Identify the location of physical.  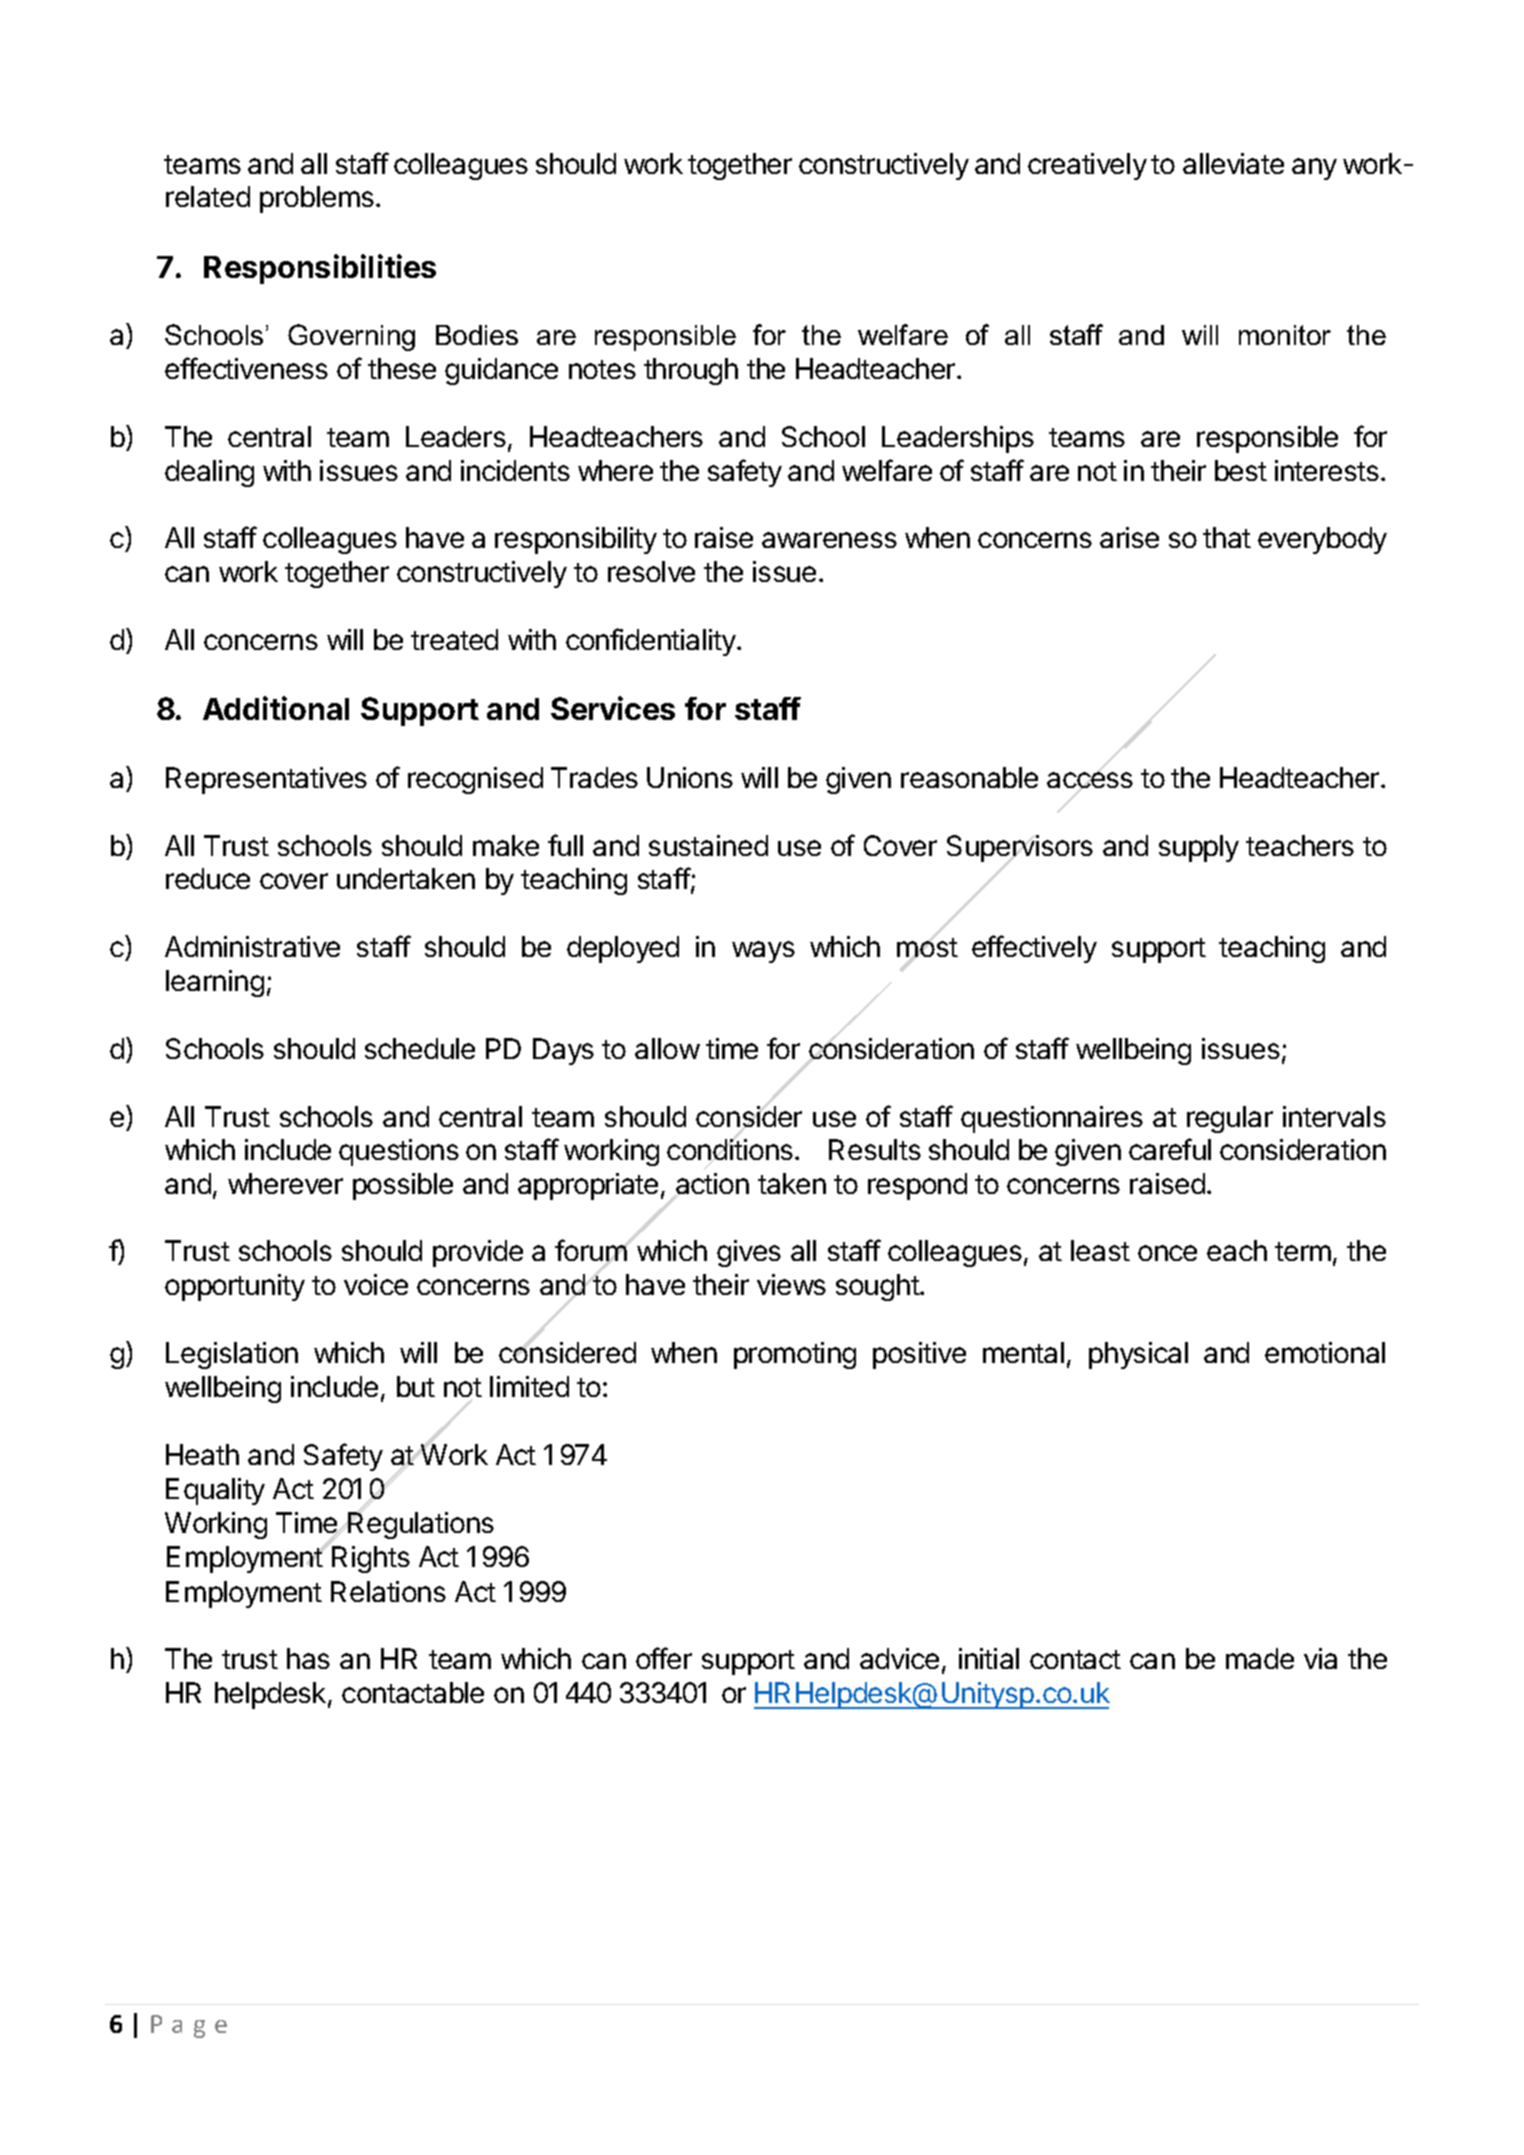
(1138, 1355).
